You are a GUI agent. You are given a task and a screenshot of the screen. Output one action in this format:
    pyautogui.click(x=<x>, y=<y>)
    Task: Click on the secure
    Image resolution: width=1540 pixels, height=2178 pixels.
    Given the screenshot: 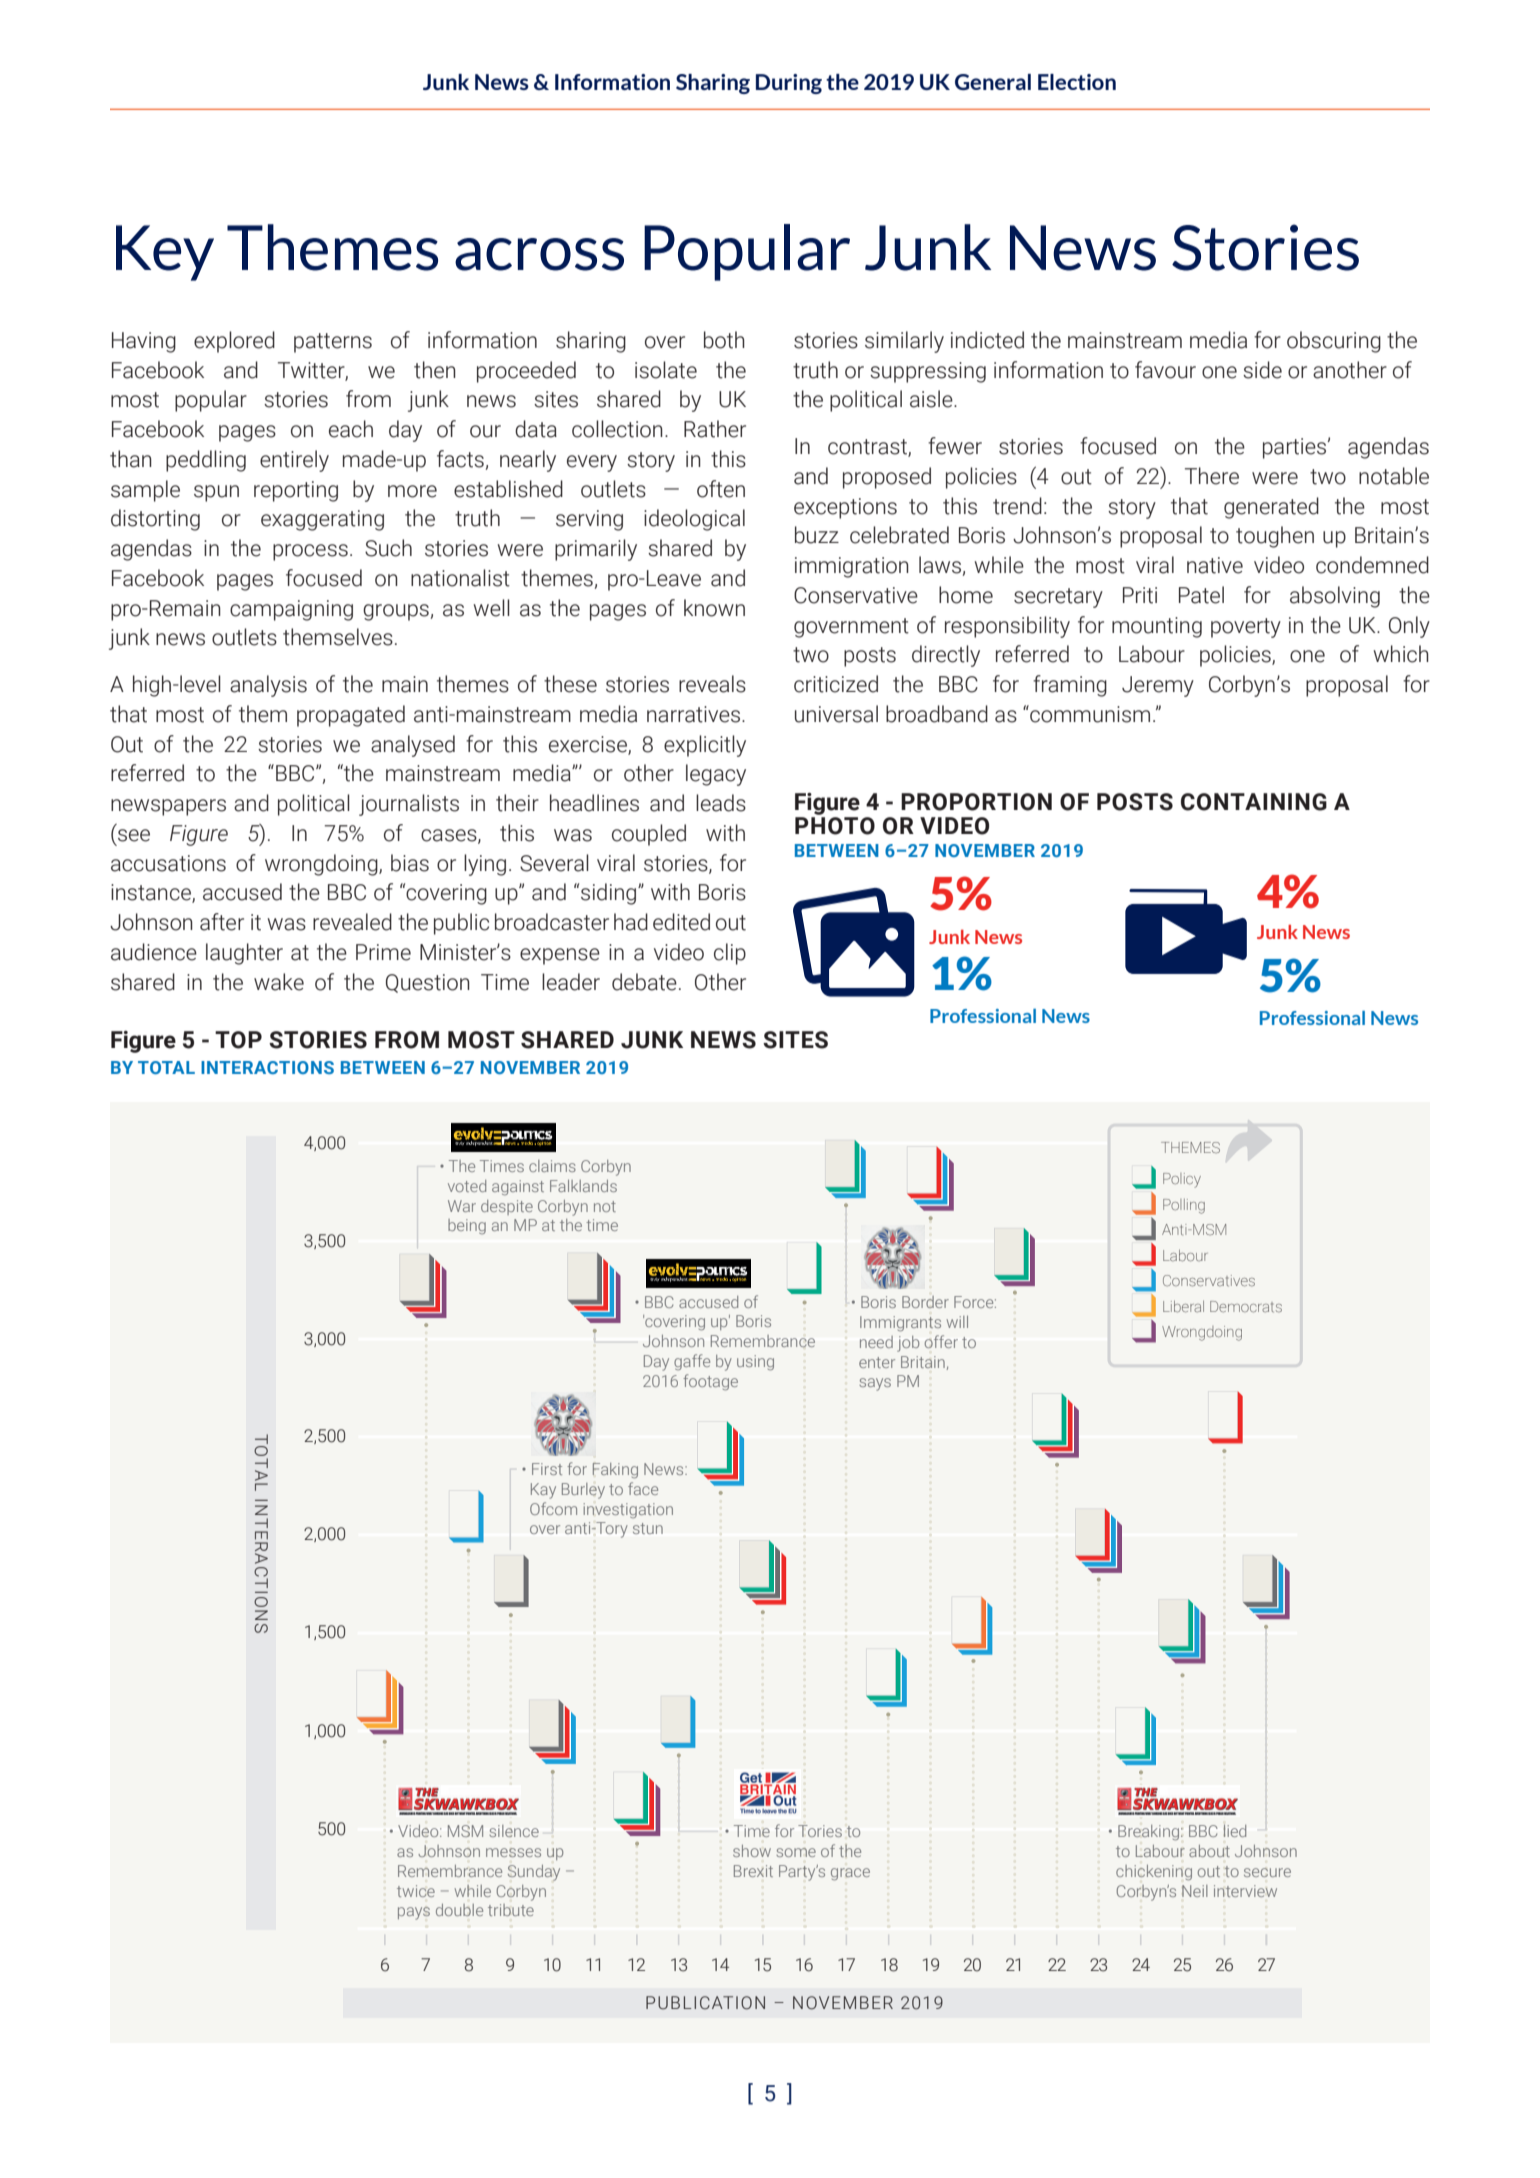 What is the action you would take?
    pyautogui.click(x=1267, y=1872)
